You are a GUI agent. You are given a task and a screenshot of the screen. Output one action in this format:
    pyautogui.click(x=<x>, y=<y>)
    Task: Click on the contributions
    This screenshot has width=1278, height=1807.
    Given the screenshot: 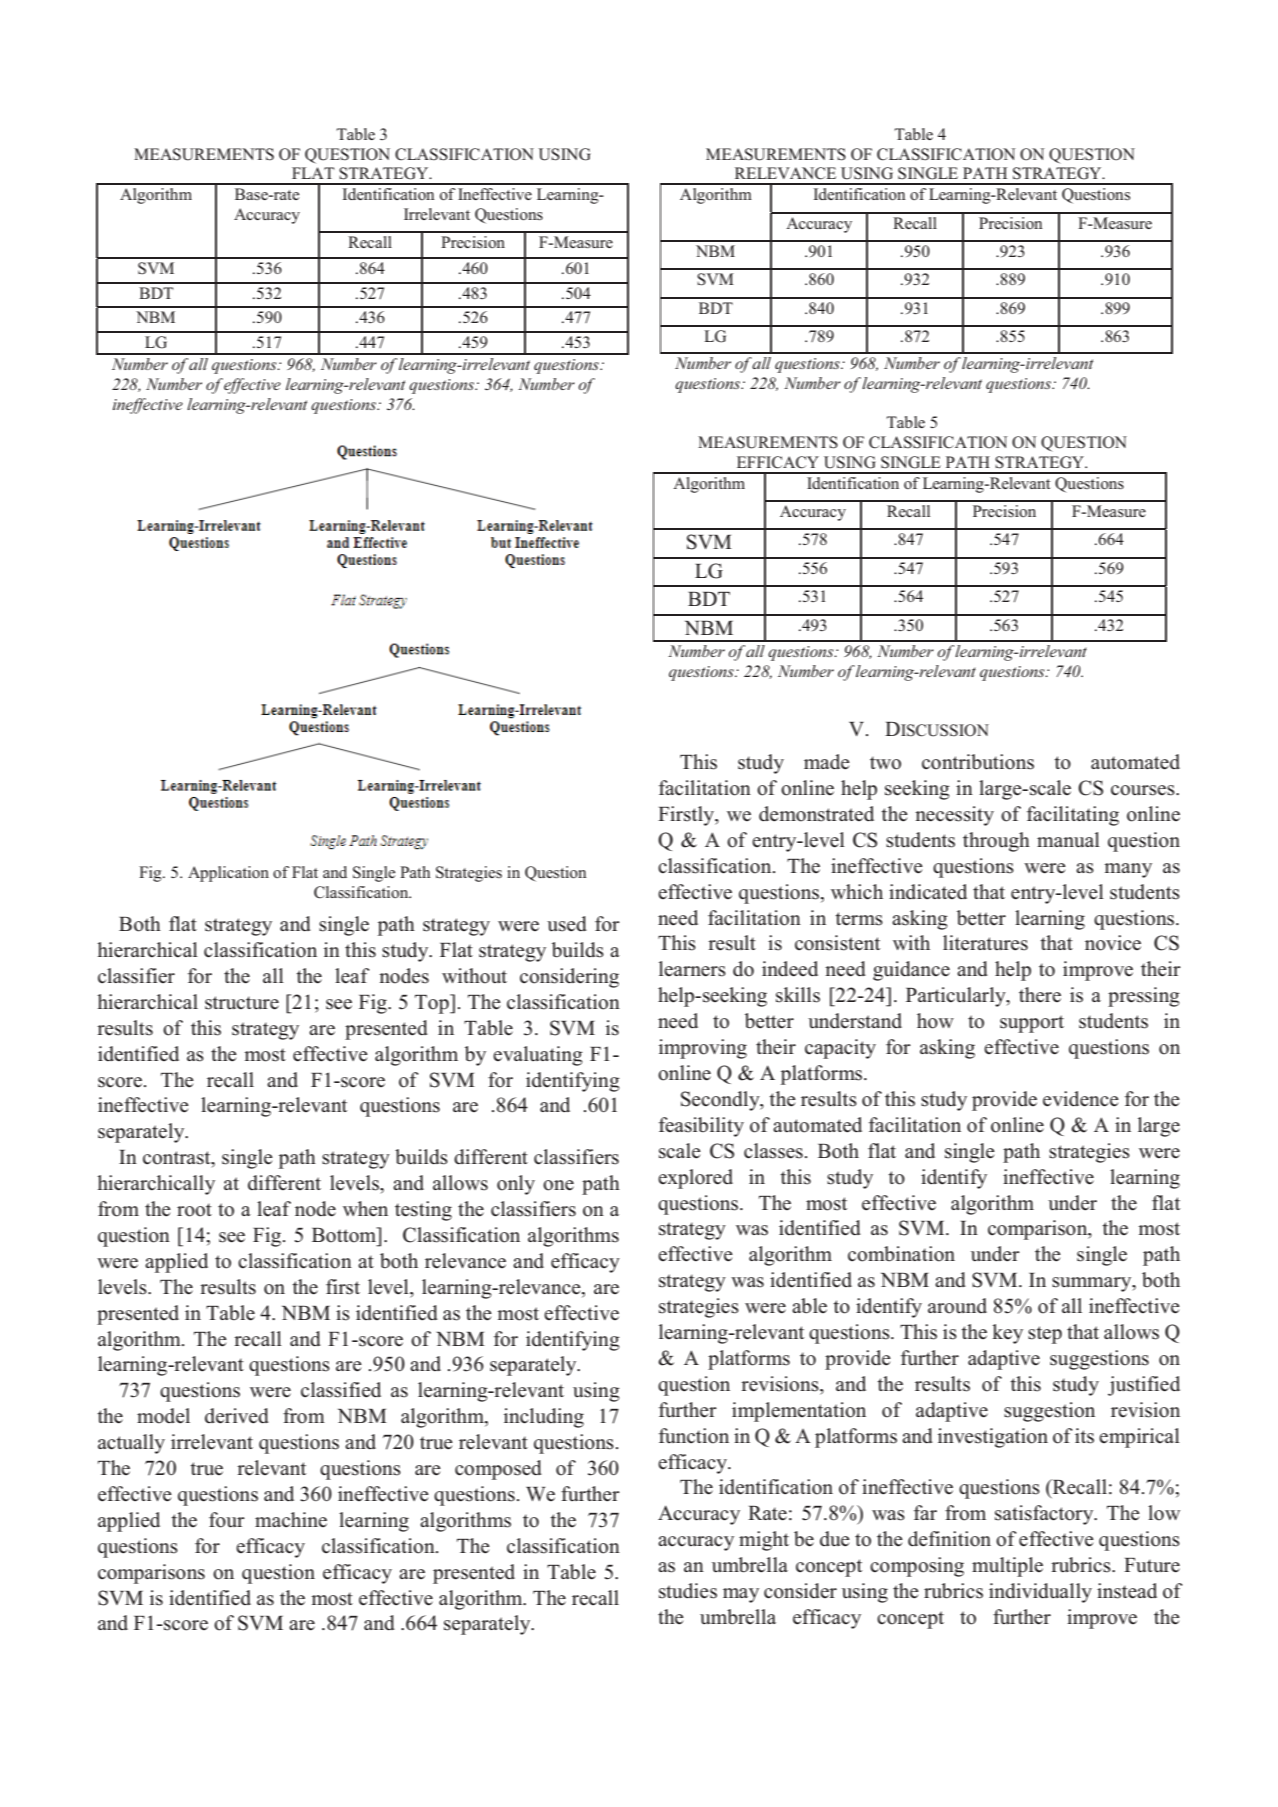 What is the action you would take?
    pyautogui.click(x=978, y=762)
